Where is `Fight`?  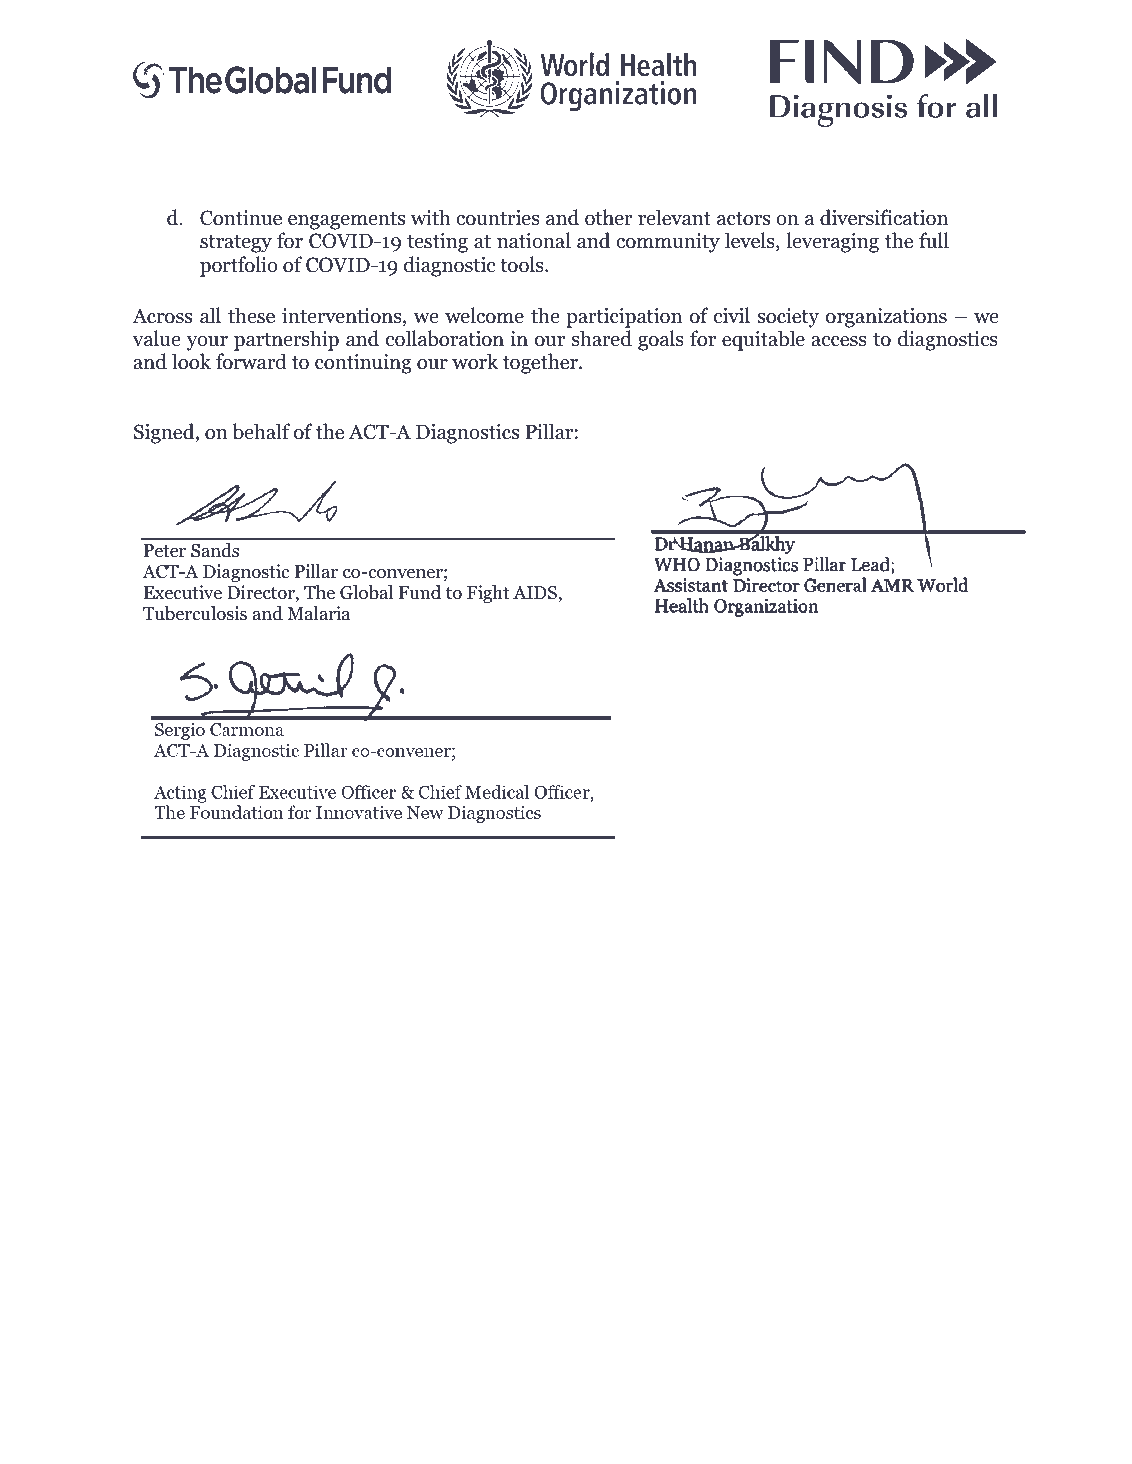
Fight is located at coordinates (488, 594).
